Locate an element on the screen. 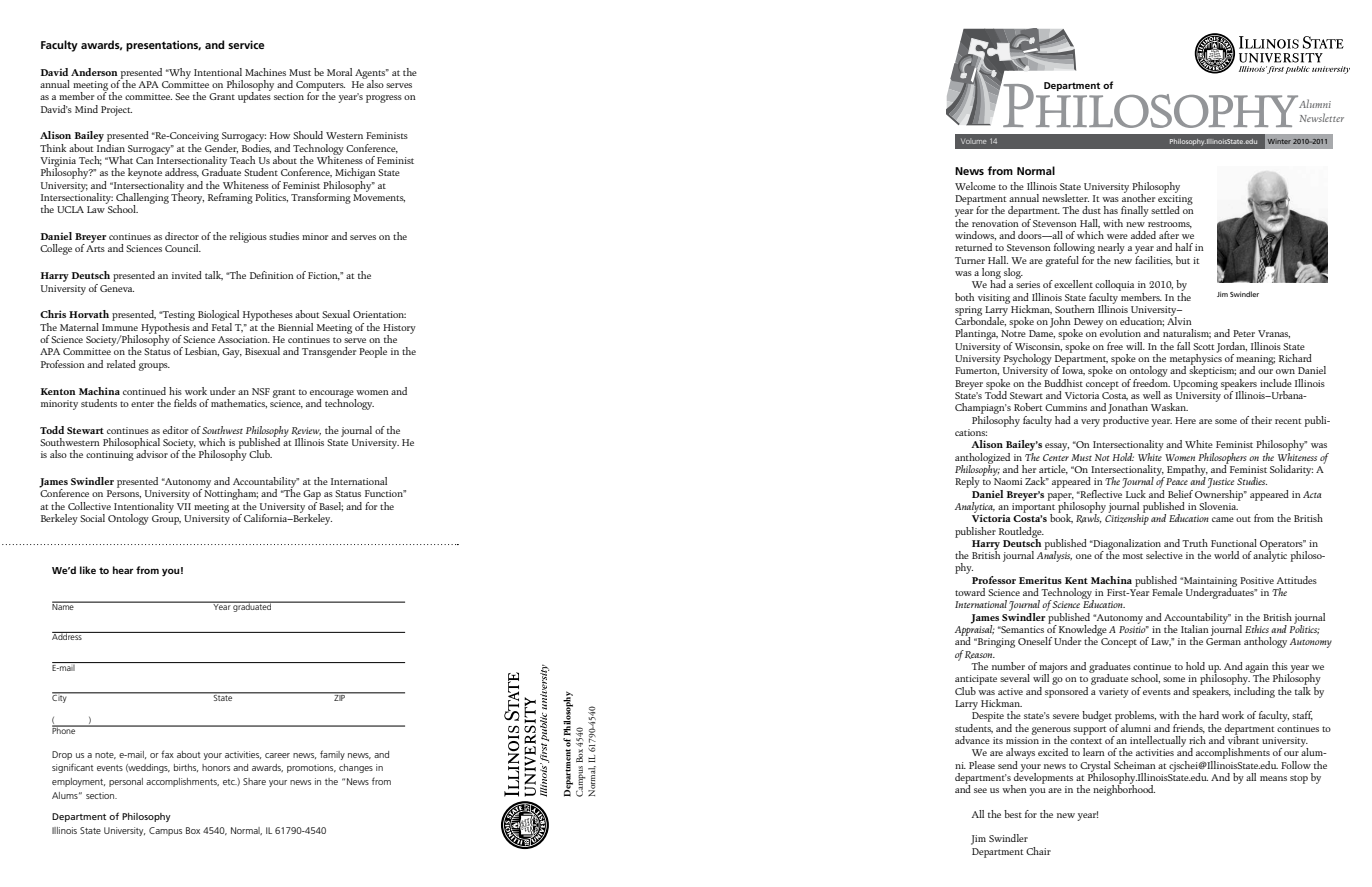  Alvin is located at coordinates (1179, 320).
